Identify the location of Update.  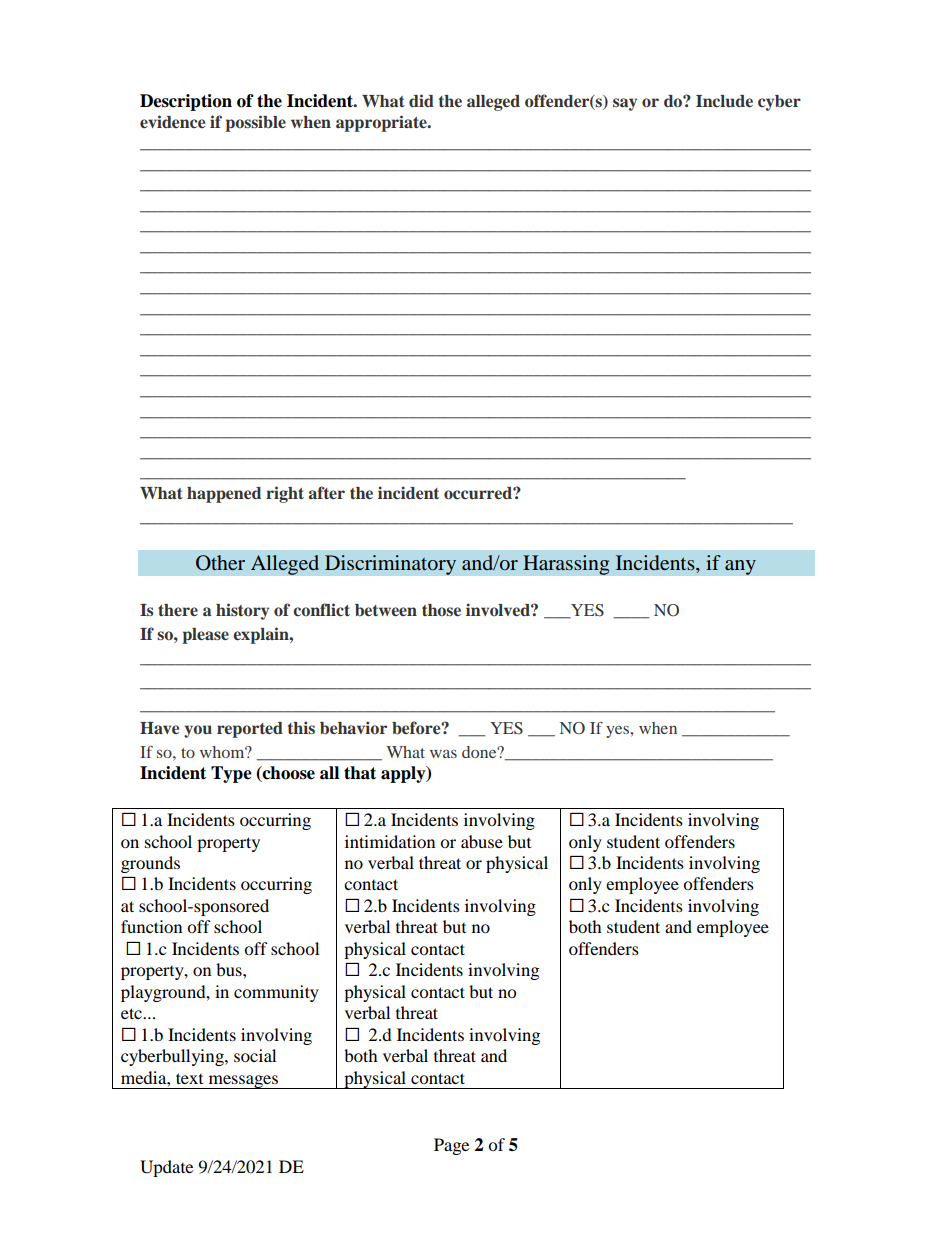
(166, 1168).
